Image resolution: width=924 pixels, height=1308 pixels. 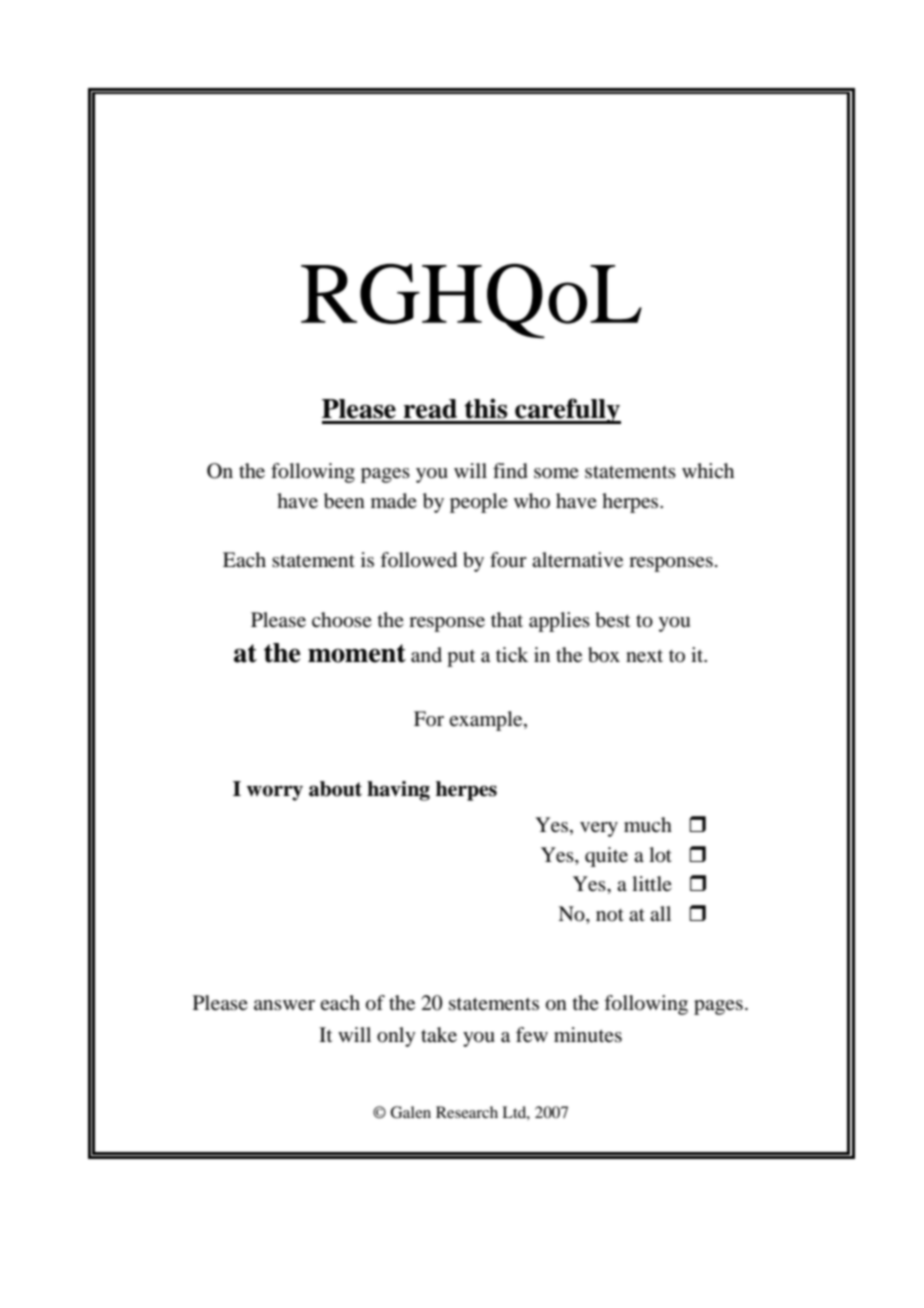 What do you see at coordinates (577, 560) in the screenshot?
I see `alternative` at bounding box center [577, 560].
